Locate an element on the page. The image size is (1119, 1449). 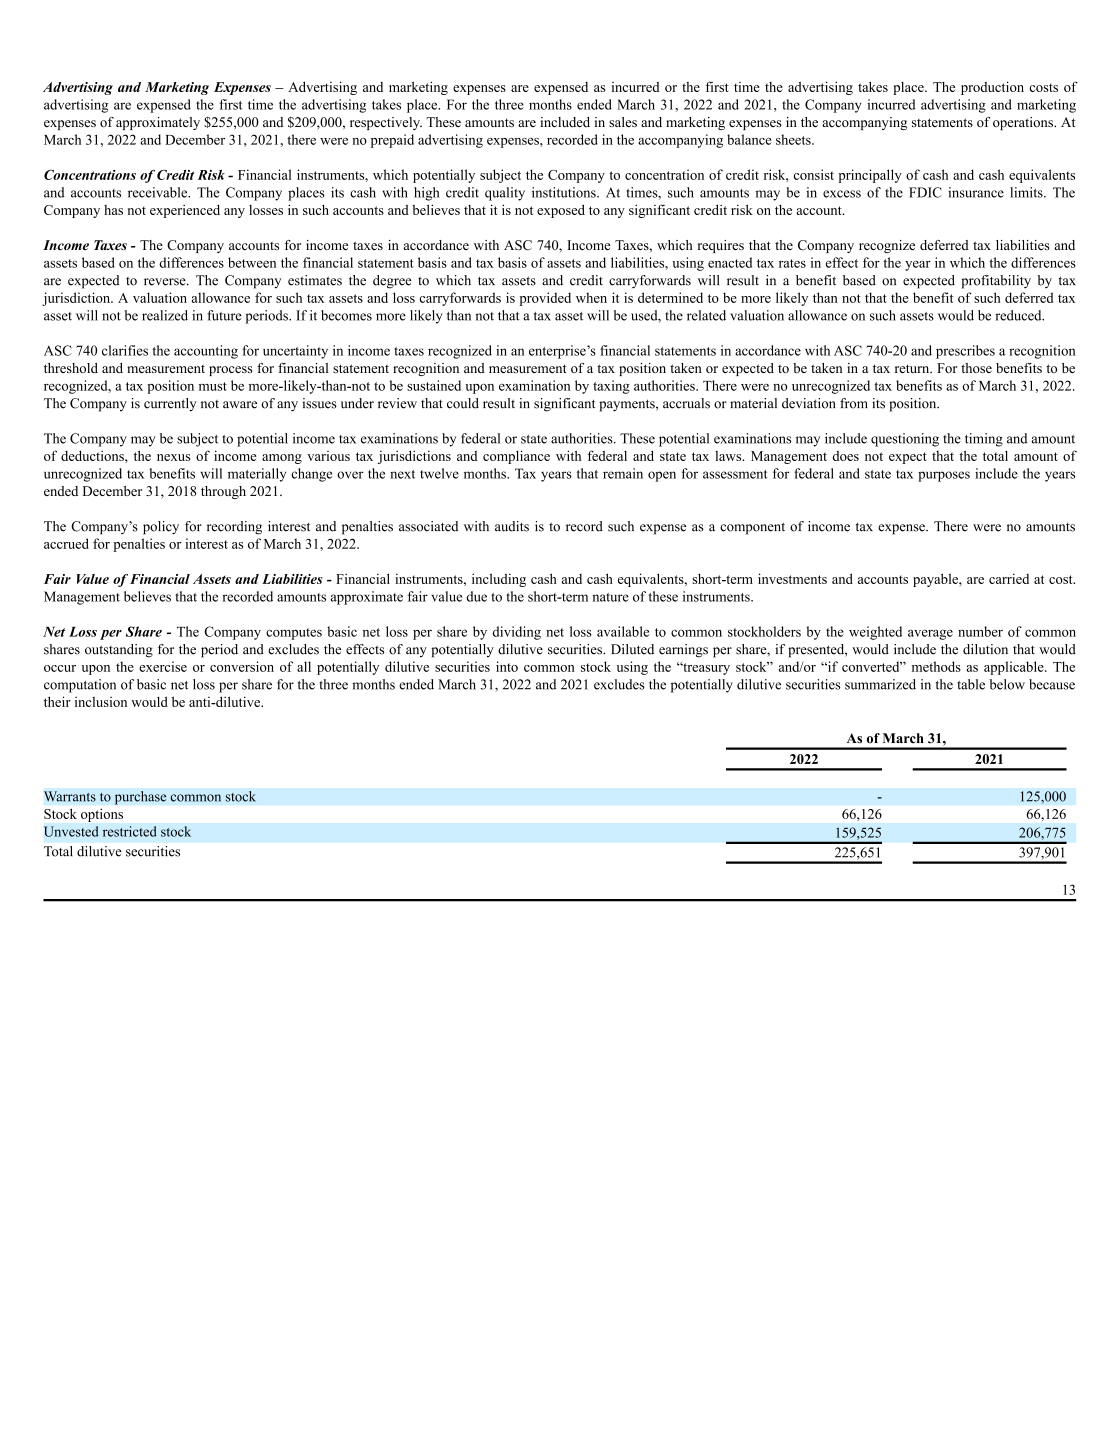
into is located at coordinates (507, 666).
